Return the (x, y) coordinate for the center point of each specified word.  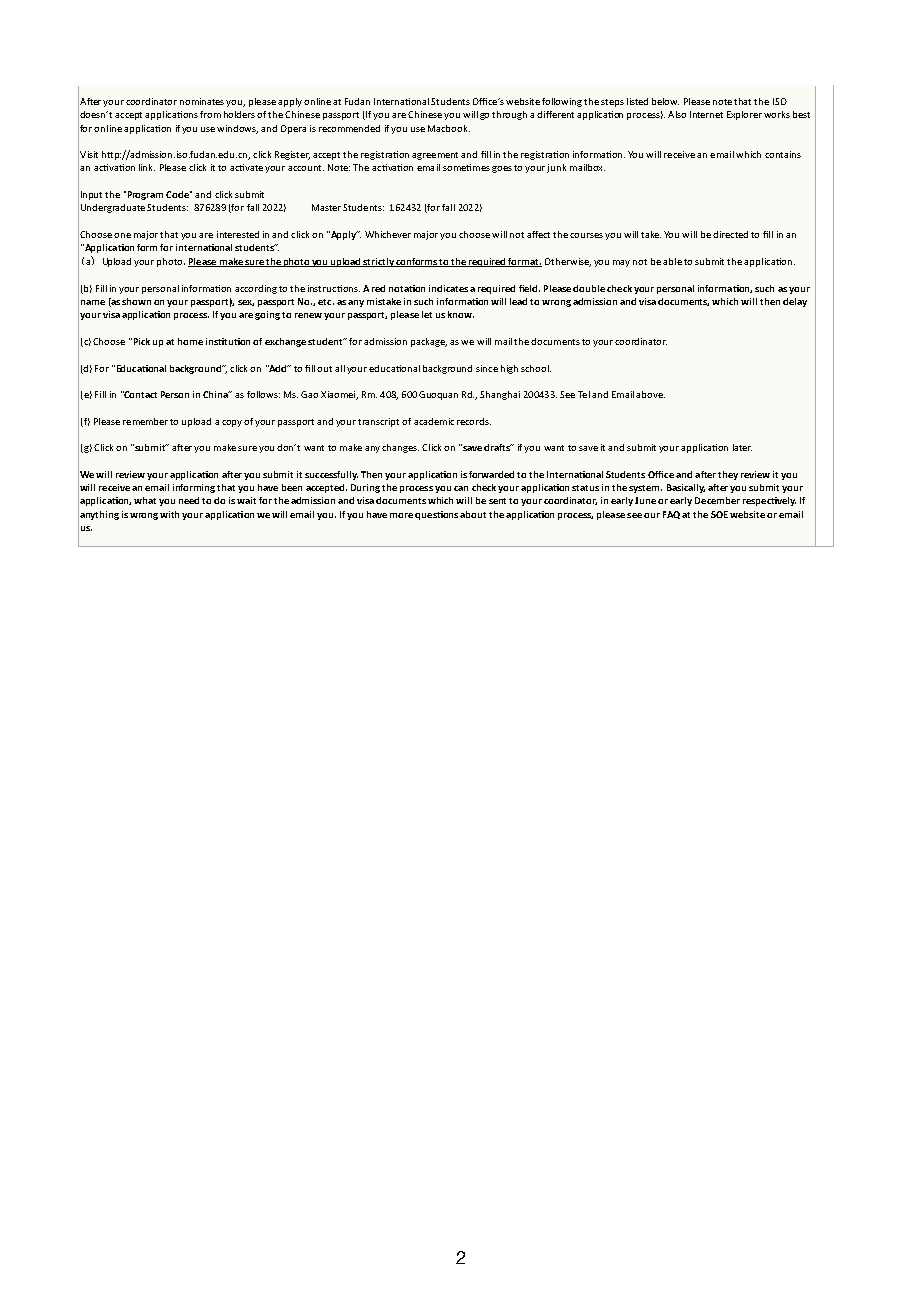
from (210, 114)
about (473, 514)
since (487, 368)
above (650, 394)
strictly (379, 262)
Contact (140, 394)
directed (730, 234)
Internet (706, 114)
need (189, 500)
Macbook (449, 128)
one (122, 235)
